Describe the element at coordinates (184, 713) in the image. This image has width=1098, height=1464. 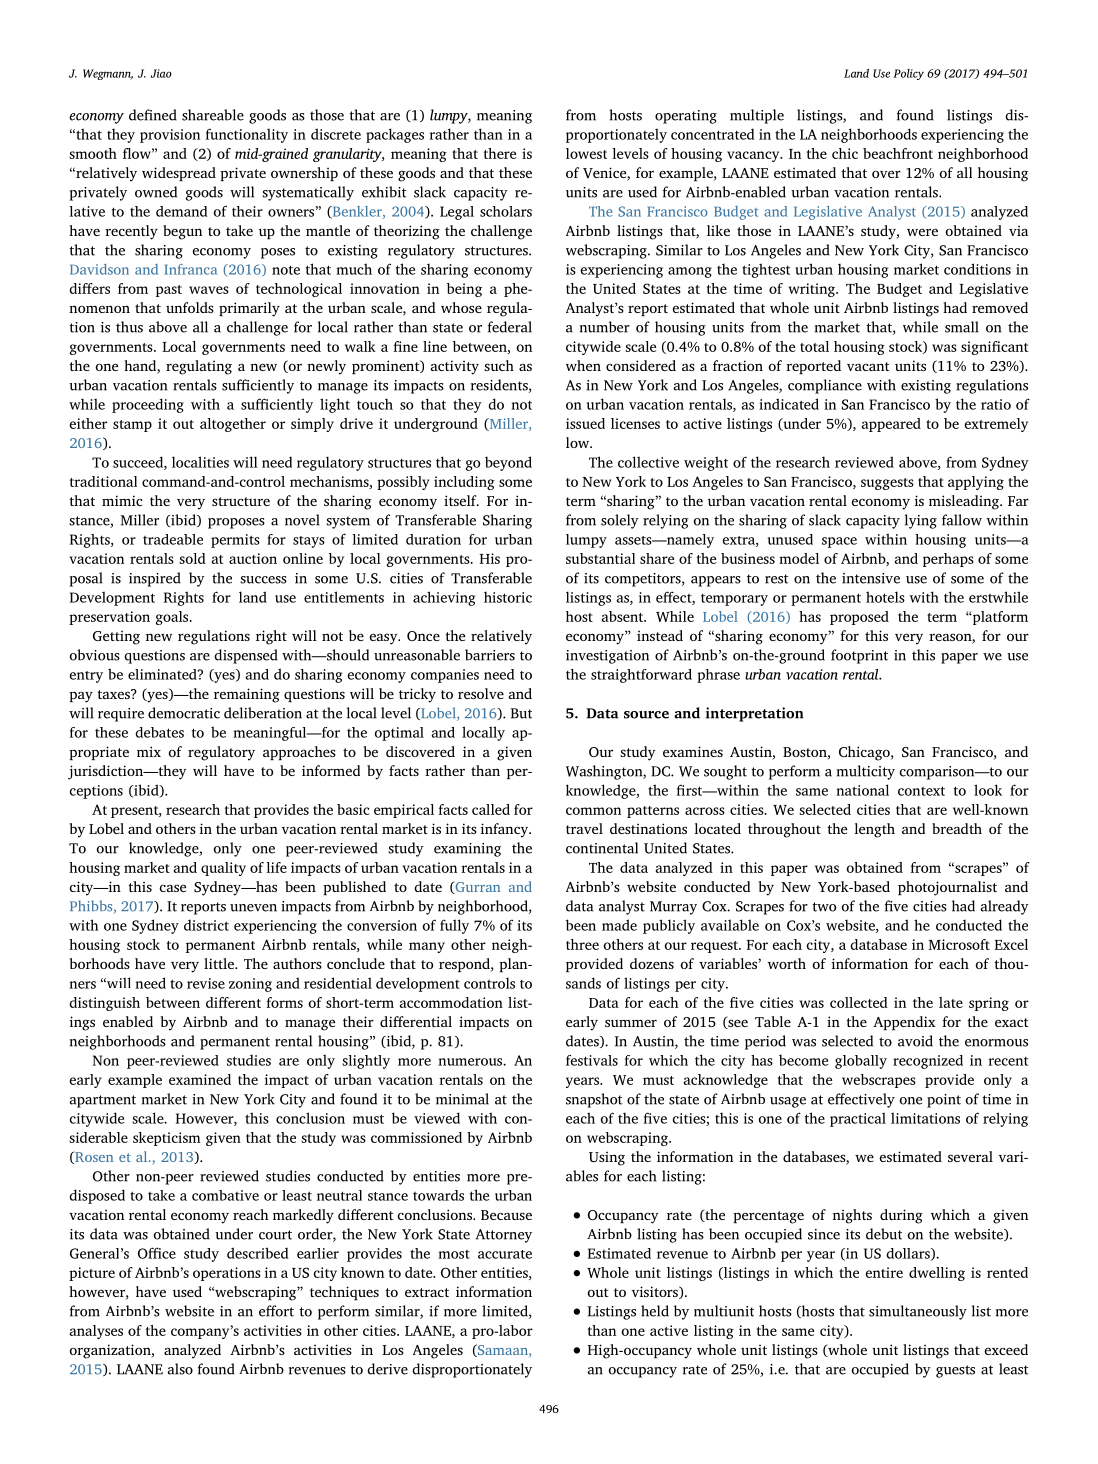
I see `democratic` at that location.
